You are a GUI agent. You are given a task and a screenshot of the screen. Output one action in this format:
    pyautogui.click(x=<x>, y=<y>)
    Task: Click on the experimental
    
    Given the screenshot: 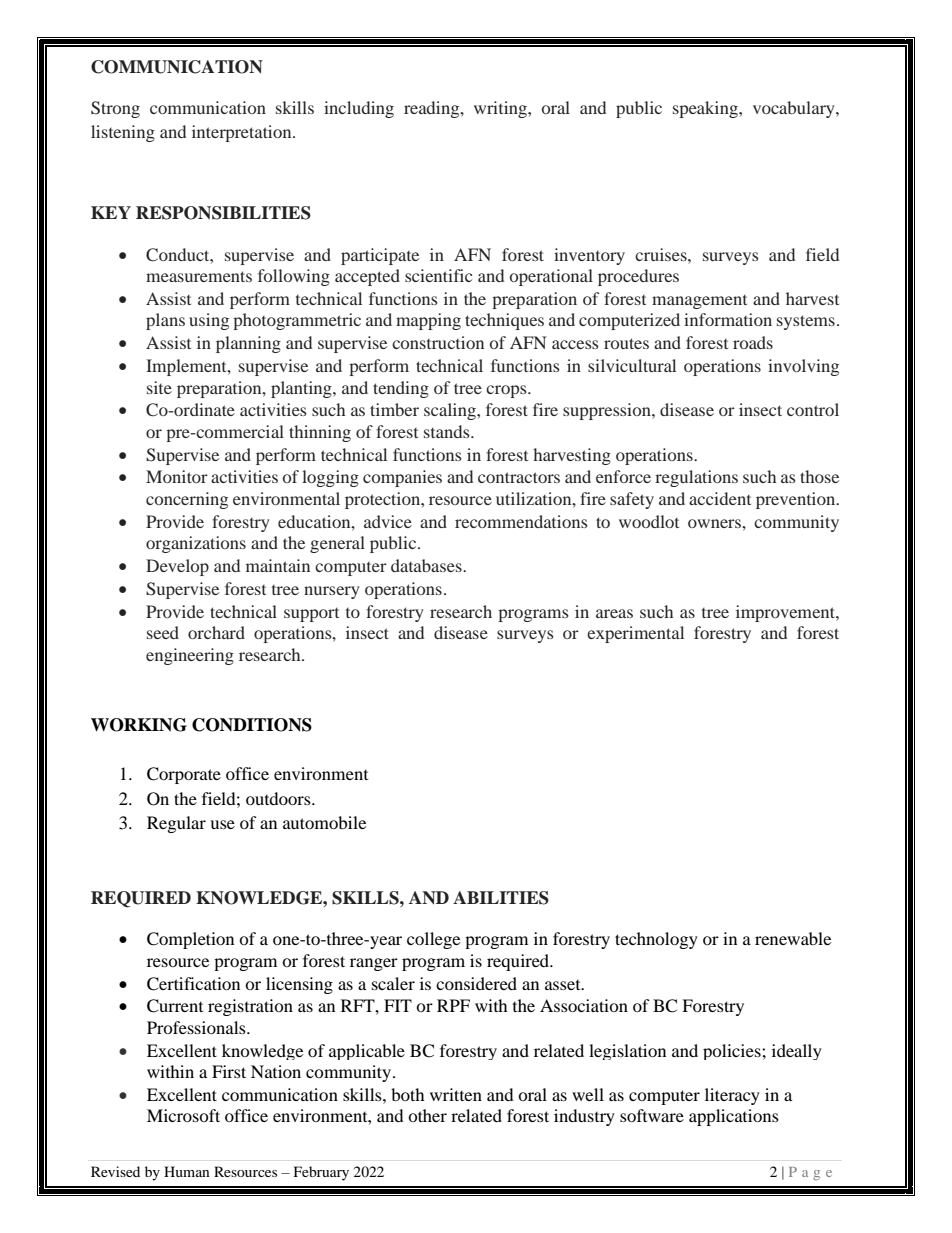 What is the action you would take?
    pyautogui.click(x=635, y=634)
